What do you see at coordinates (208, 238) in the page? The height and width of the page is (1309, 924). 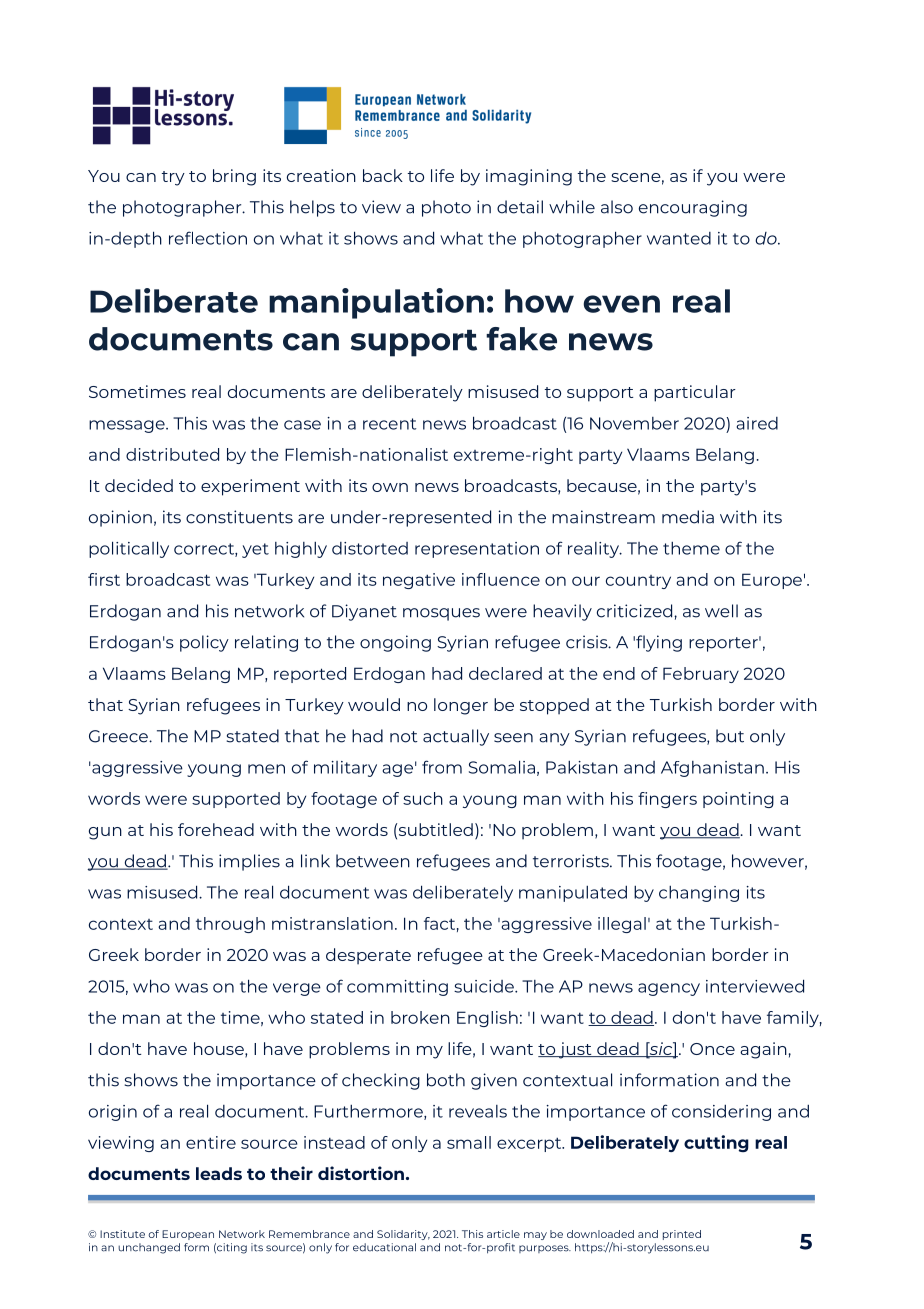 I see `reflection` at bounding box center [208, 238].
